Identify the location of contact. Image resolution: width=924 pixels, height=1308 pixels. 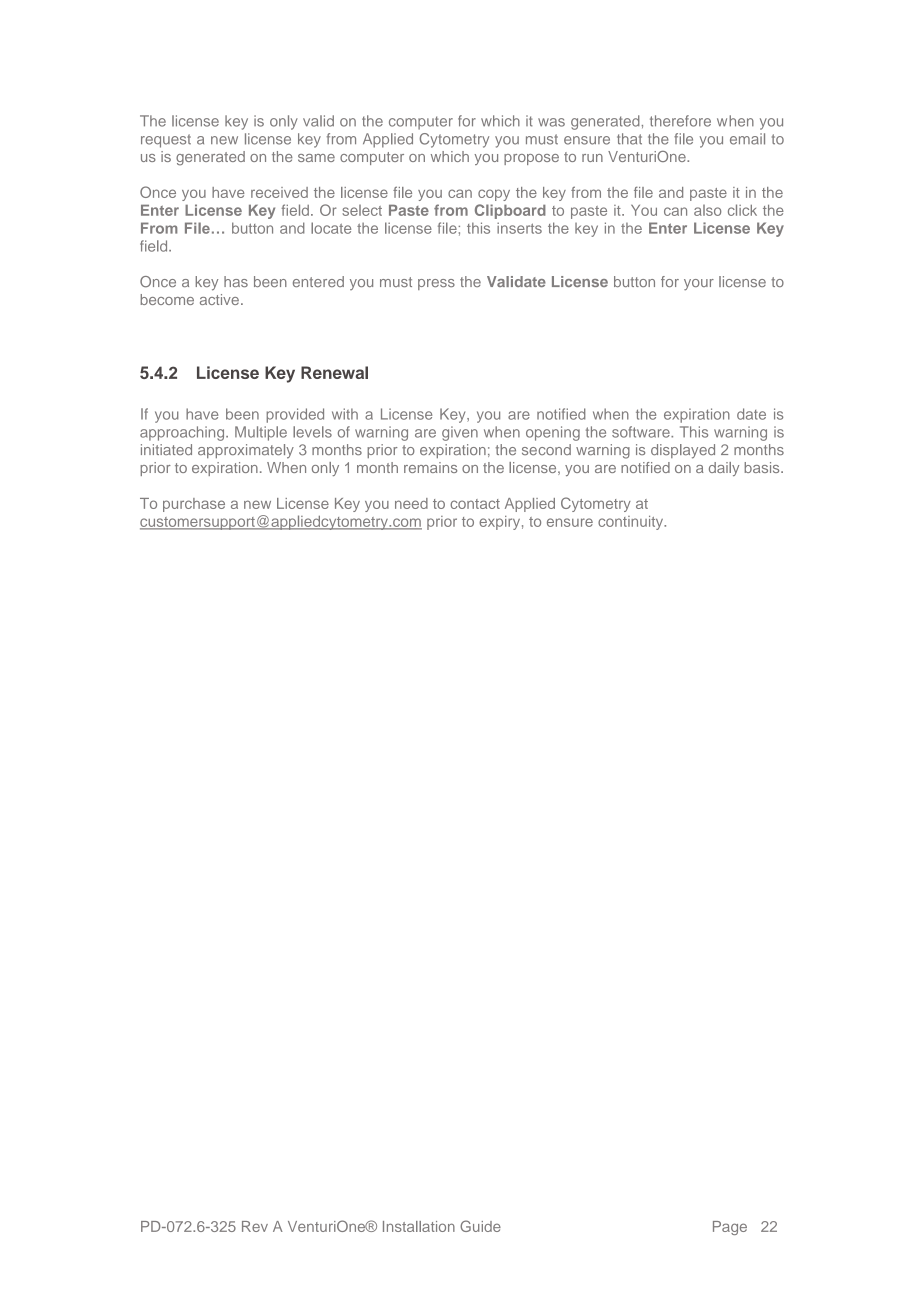
(475, 504).
